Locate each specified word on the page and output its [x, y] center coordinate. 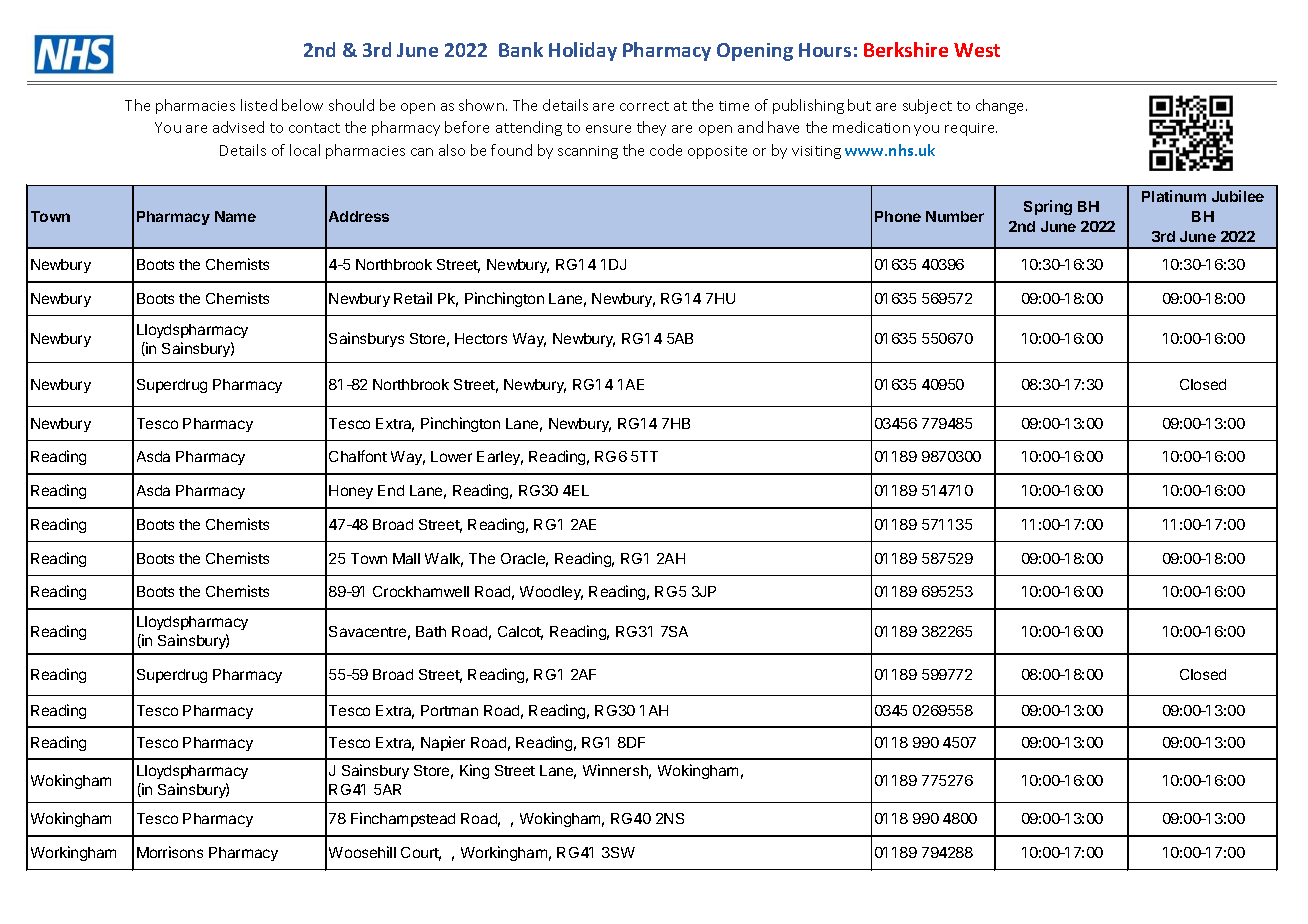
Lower [451, 456]
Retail [413, 298]
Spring [1048, 207]
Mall [406, 558]
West [977, 50]
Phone [898, 216]
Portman [449, 710]
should [351, 105]
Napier [443, 743]
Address [359, 216]
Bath [431, 631]
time [734, 106]
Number [955, 216]
